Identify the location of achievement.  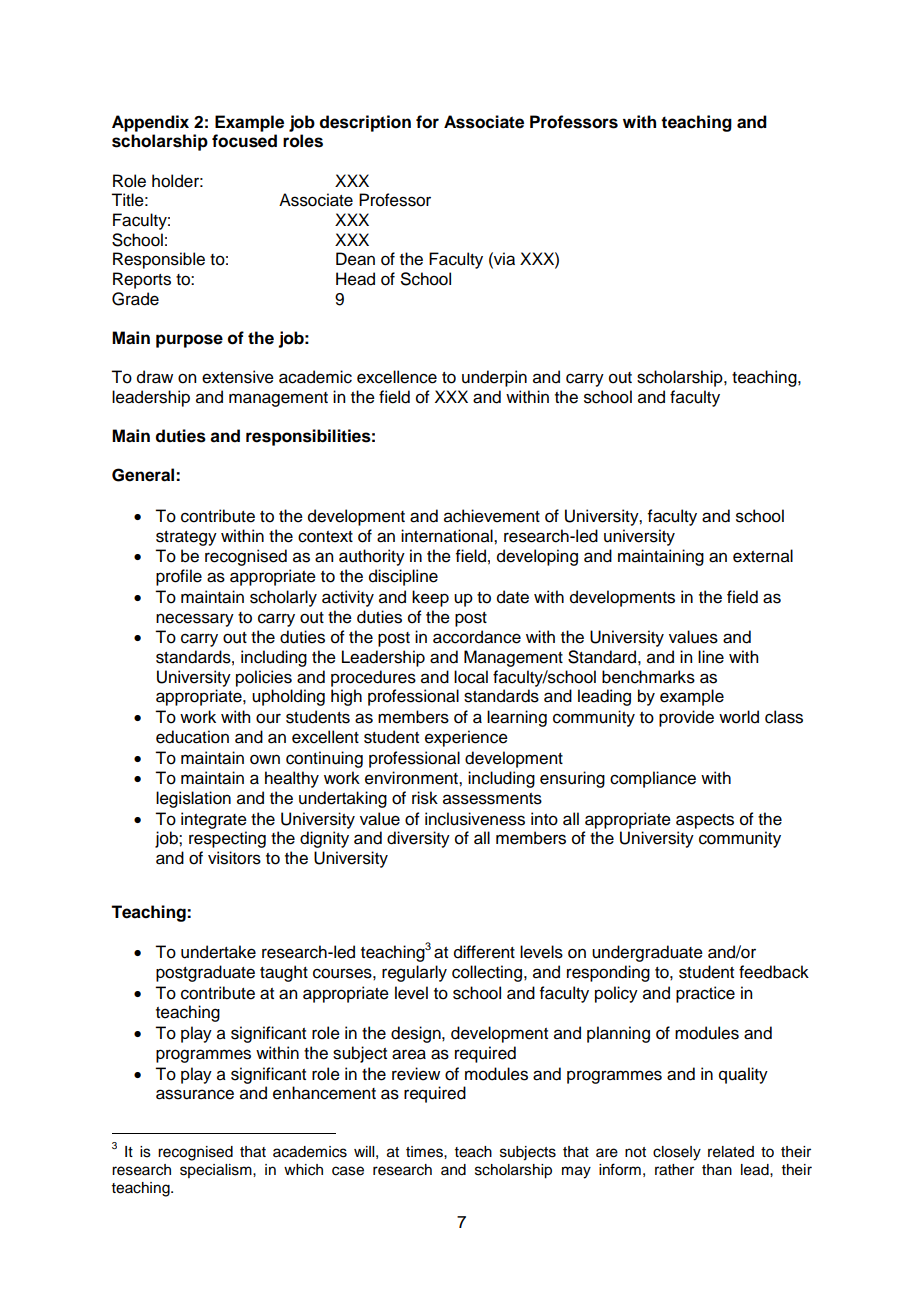
(492, 516).
